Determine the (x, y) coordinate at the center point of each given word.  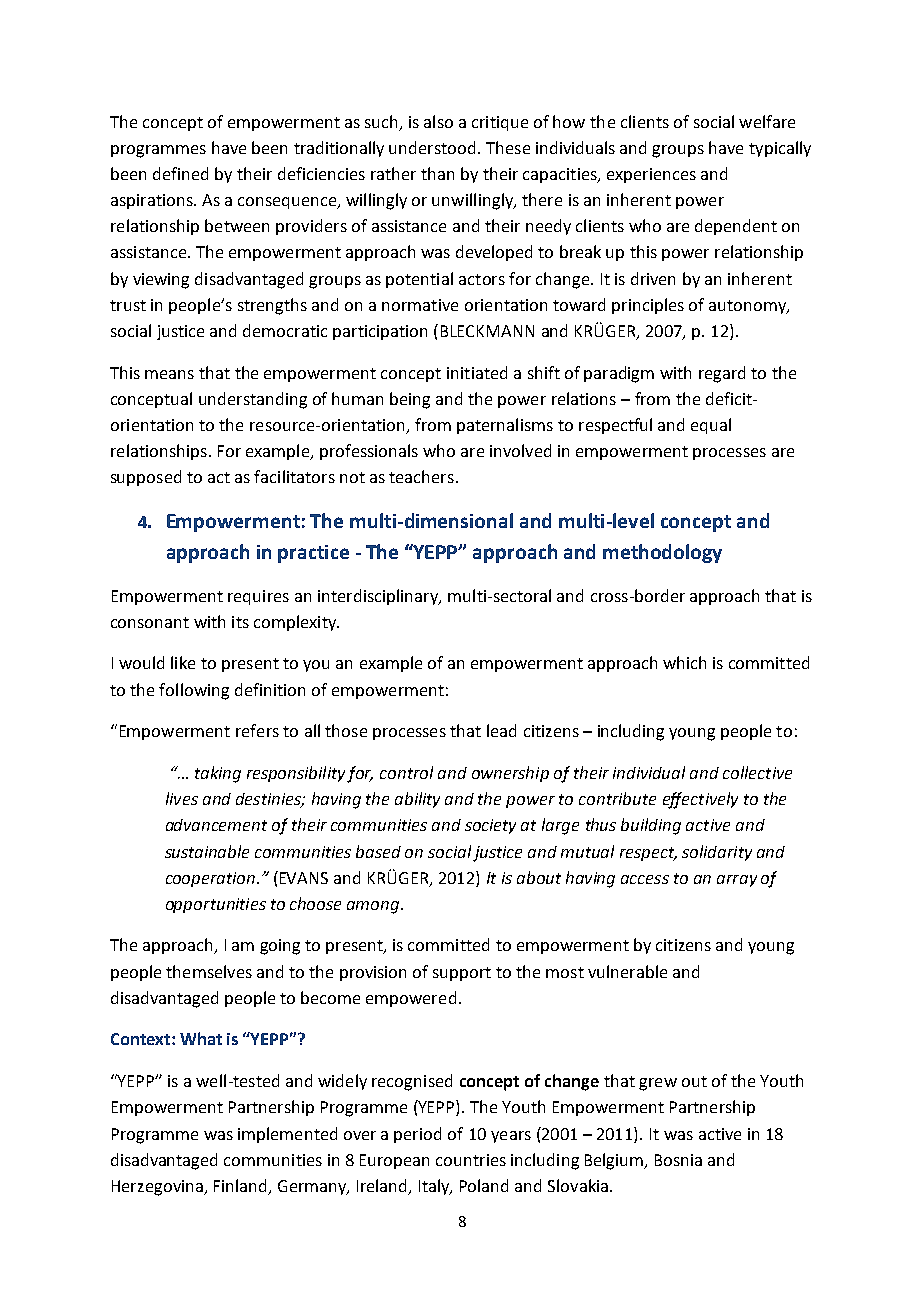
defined (180, 173)
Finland (240, 1185)
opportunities (216, 905)
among (374, 907)
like (183, 662)
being (410, 400)
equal (711, 426)
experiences (651, 175)
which (684, 662)
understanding (253, 400)
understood (432, 147)
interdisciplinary (379, 597)
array (737, 881)
